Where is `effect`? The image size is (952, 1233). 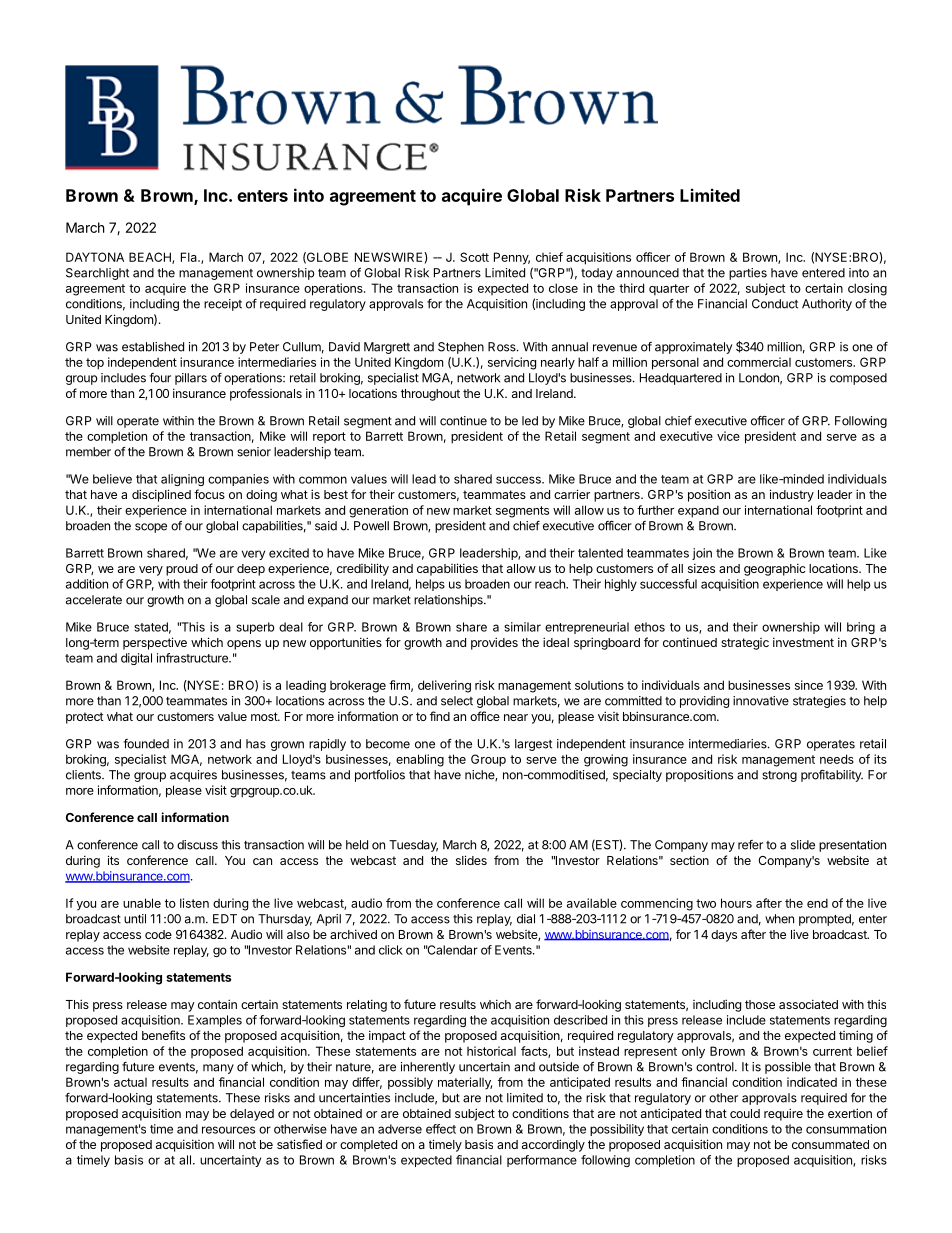
effect is located at coordinates (441, 1129).
